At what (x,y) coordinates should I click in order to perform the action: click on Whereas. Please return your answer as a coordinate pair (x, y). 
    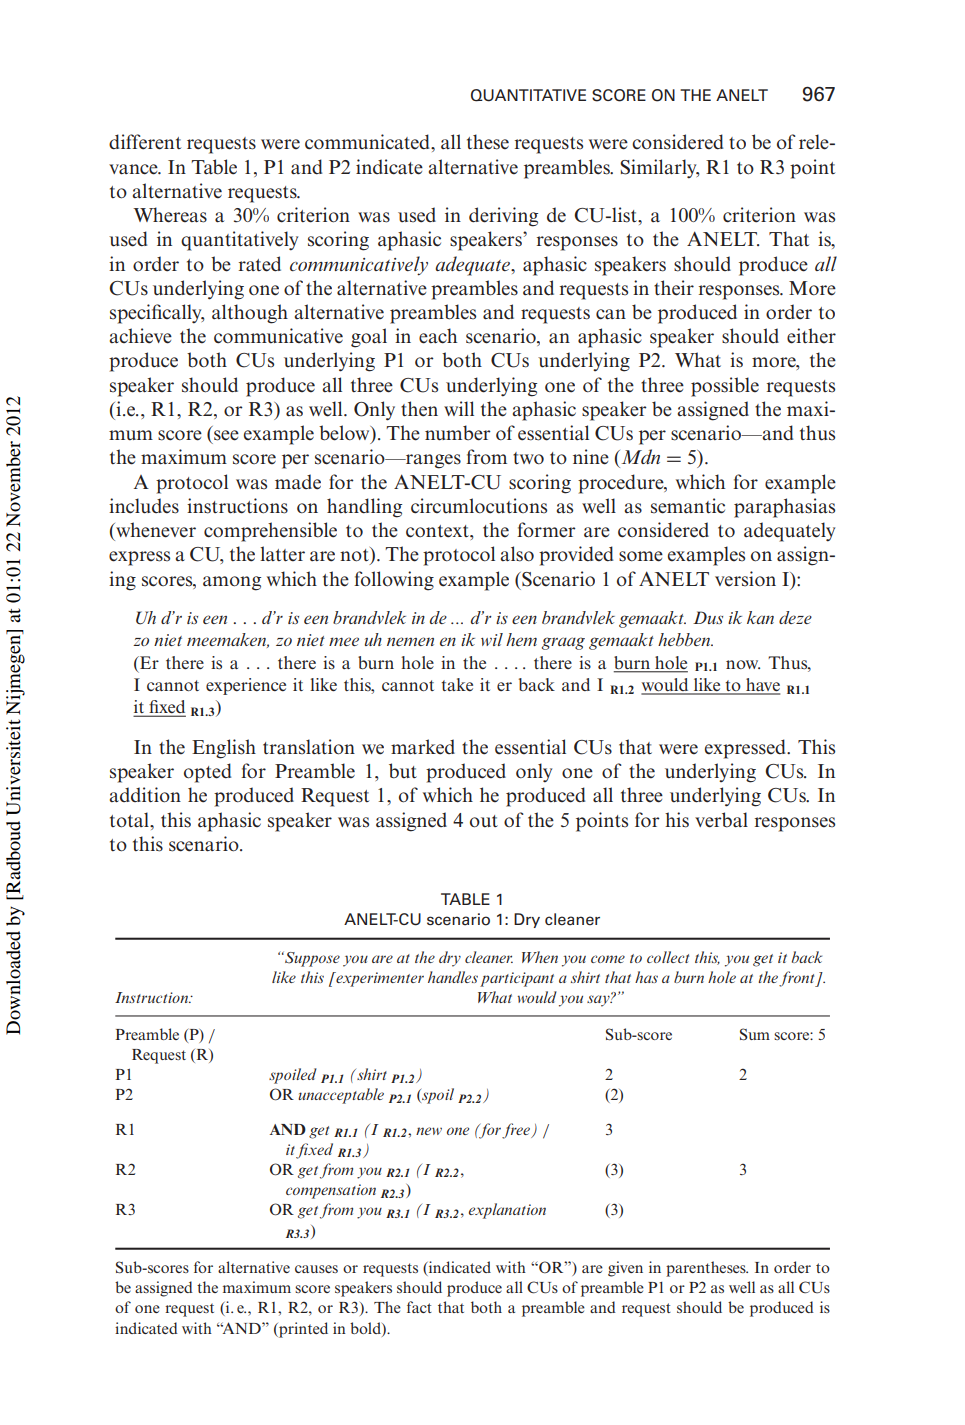
    Looking at the image, I should click on (170, 215).
